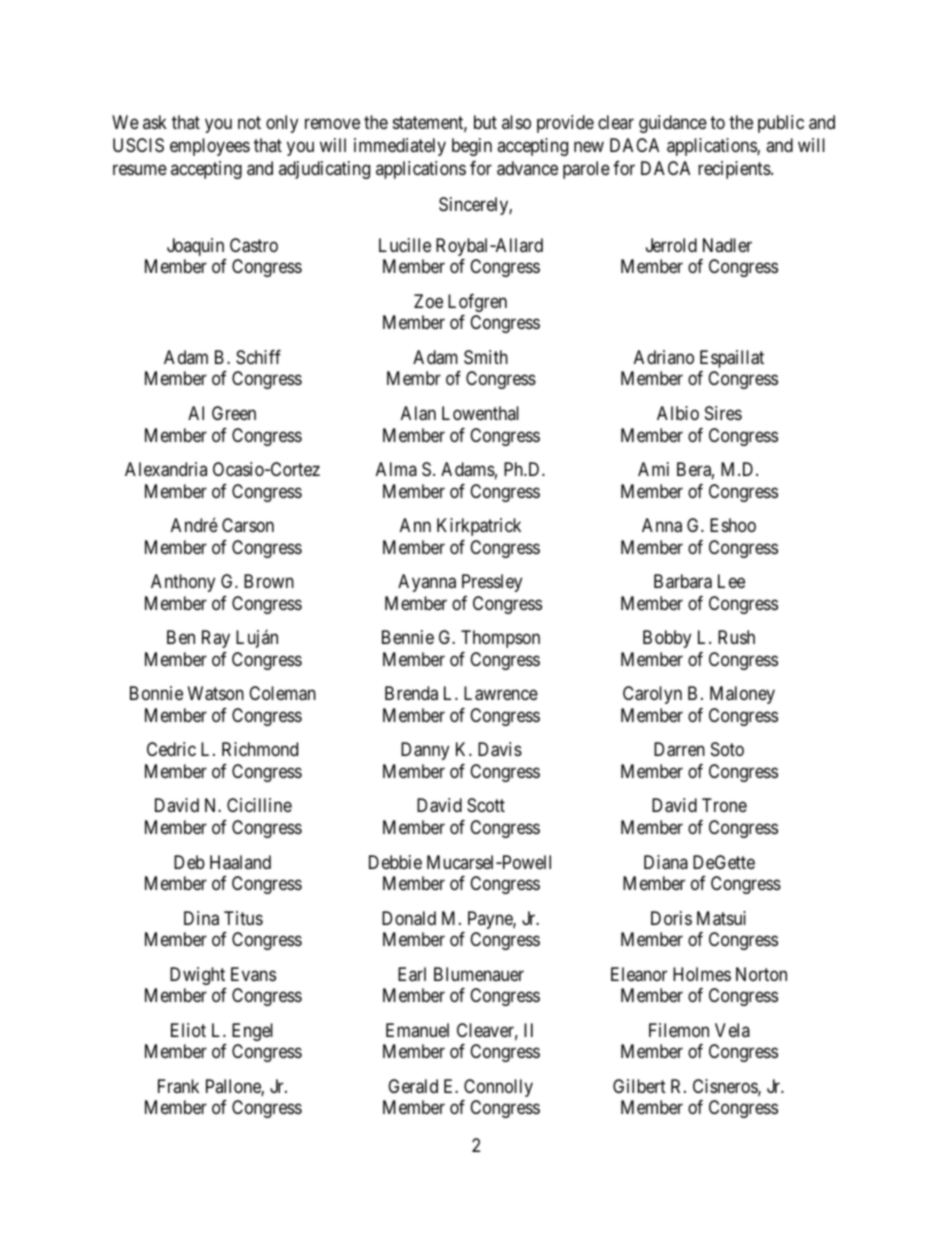  Describe the element at coordinates (735, 170) in the screenshot. I see `recipients` at that location.
